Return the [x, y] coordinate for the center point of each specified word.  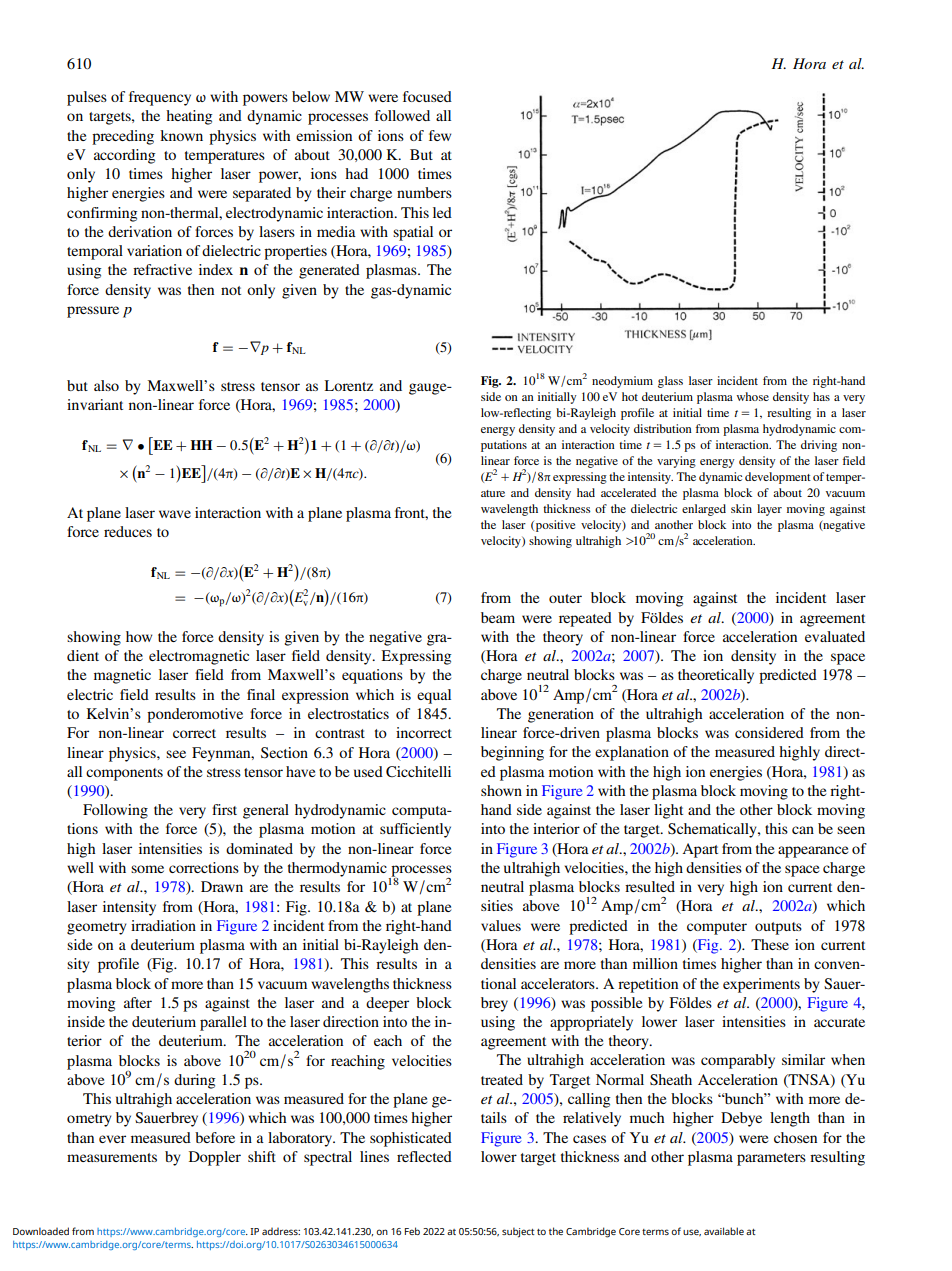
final [261, 694]
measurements [112, 1157]
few [440, 135]
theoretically [716, 676]
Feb [412, 1231]
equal [434, 696]
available [724, 1231]
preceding [123, 137]
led [442, 212]
